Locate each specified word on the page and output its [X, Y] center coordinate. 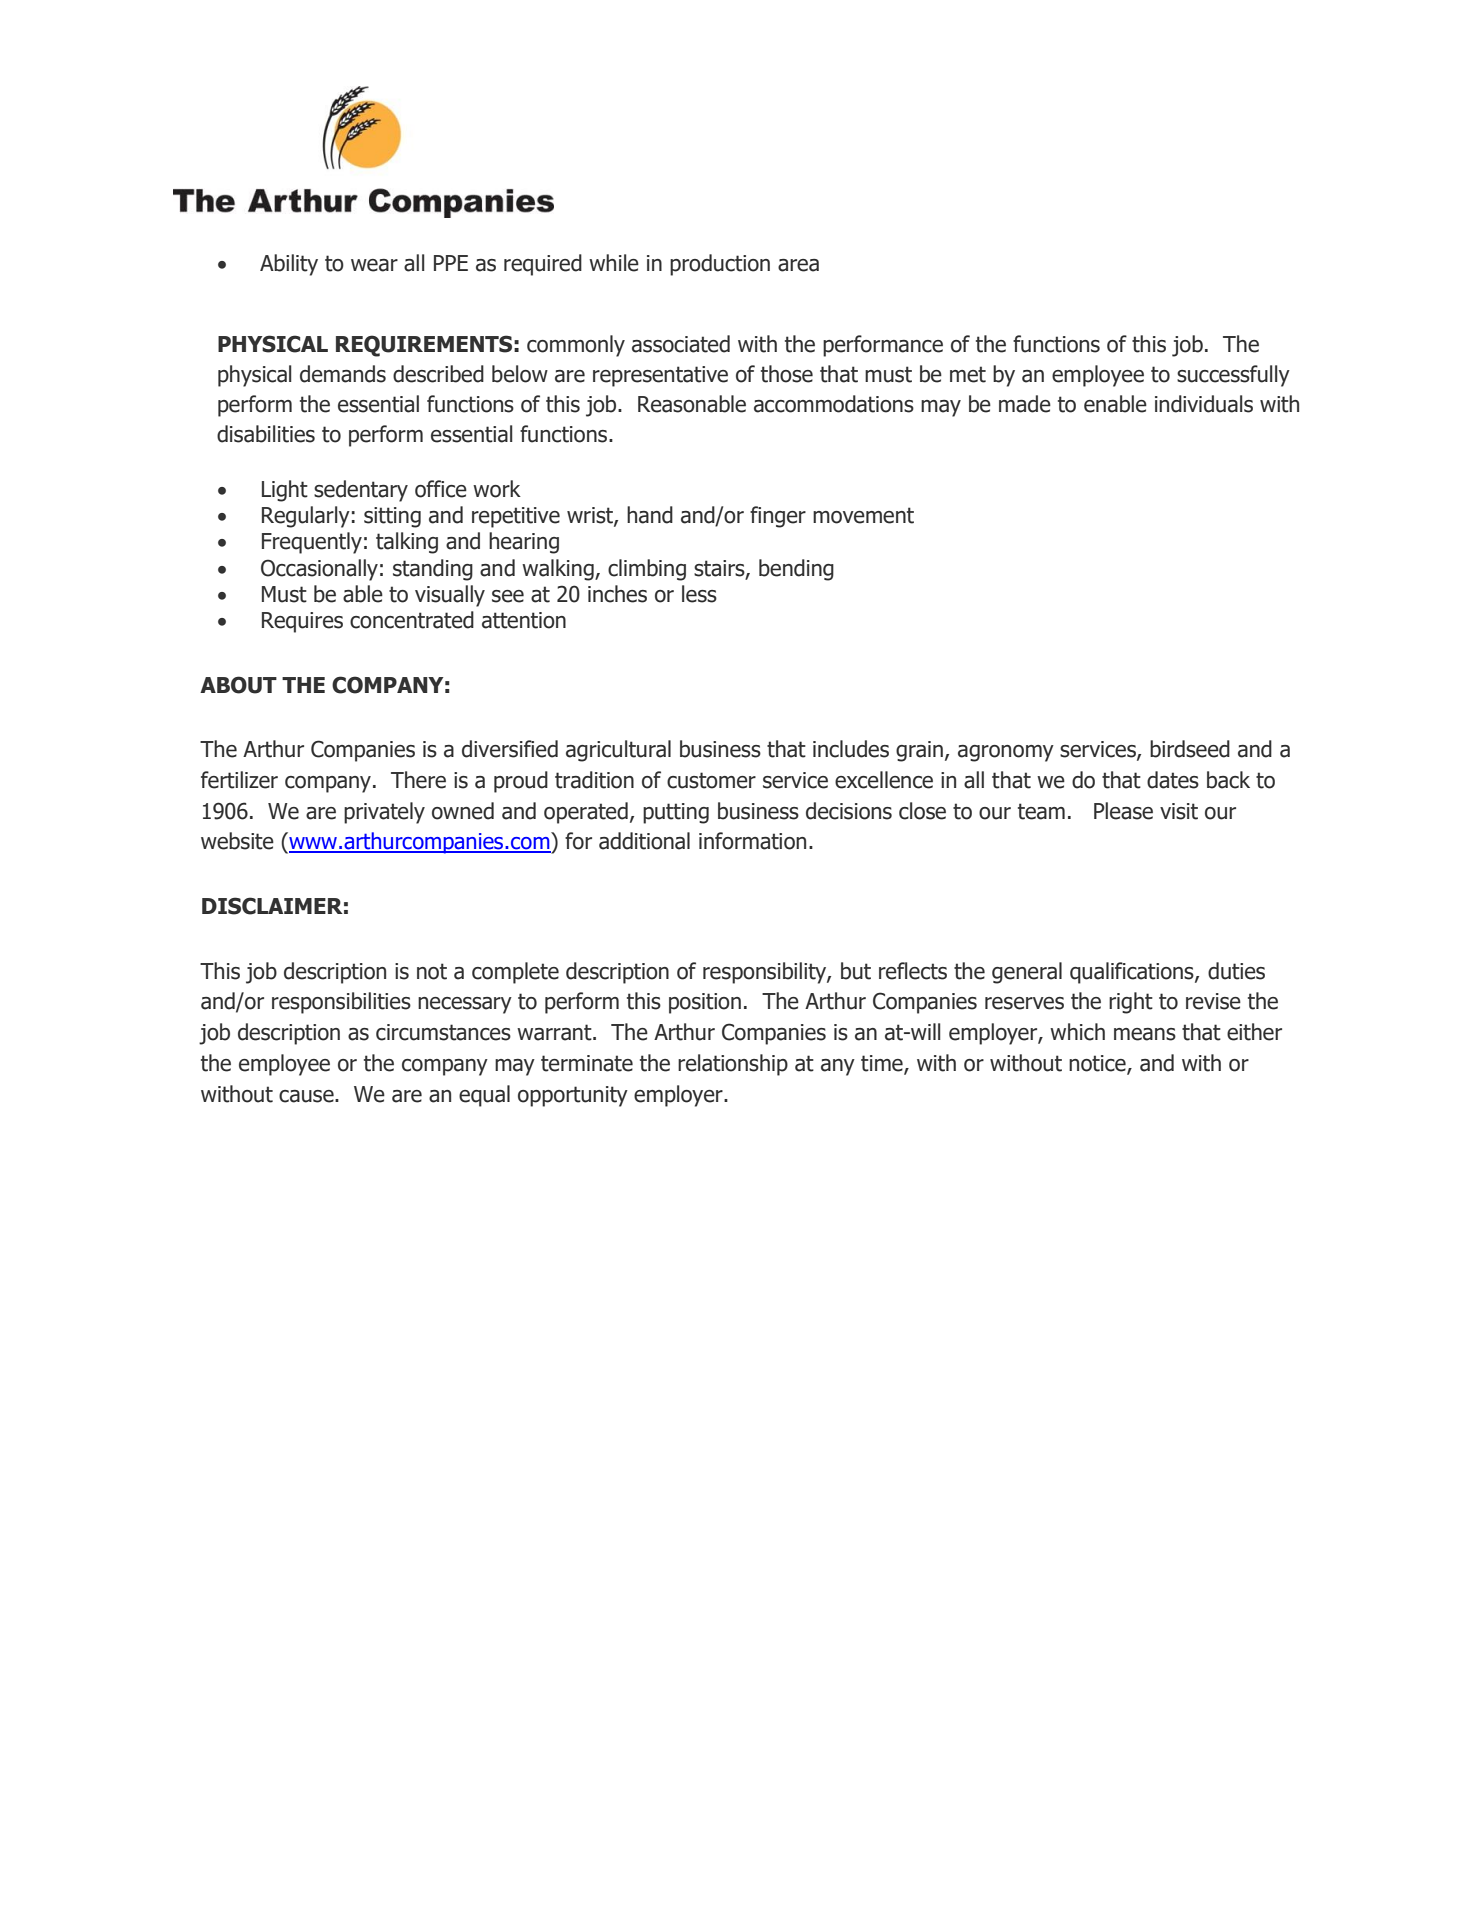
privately [384, 813]
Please [1123, 811]
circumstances [443, 1032]
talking [407, 543]
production [720, 265]
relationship [733, 1065]
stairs [720, 569]
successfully [1233, 376]
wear [374, 265]
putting [676, 813]
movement [863, 515]
